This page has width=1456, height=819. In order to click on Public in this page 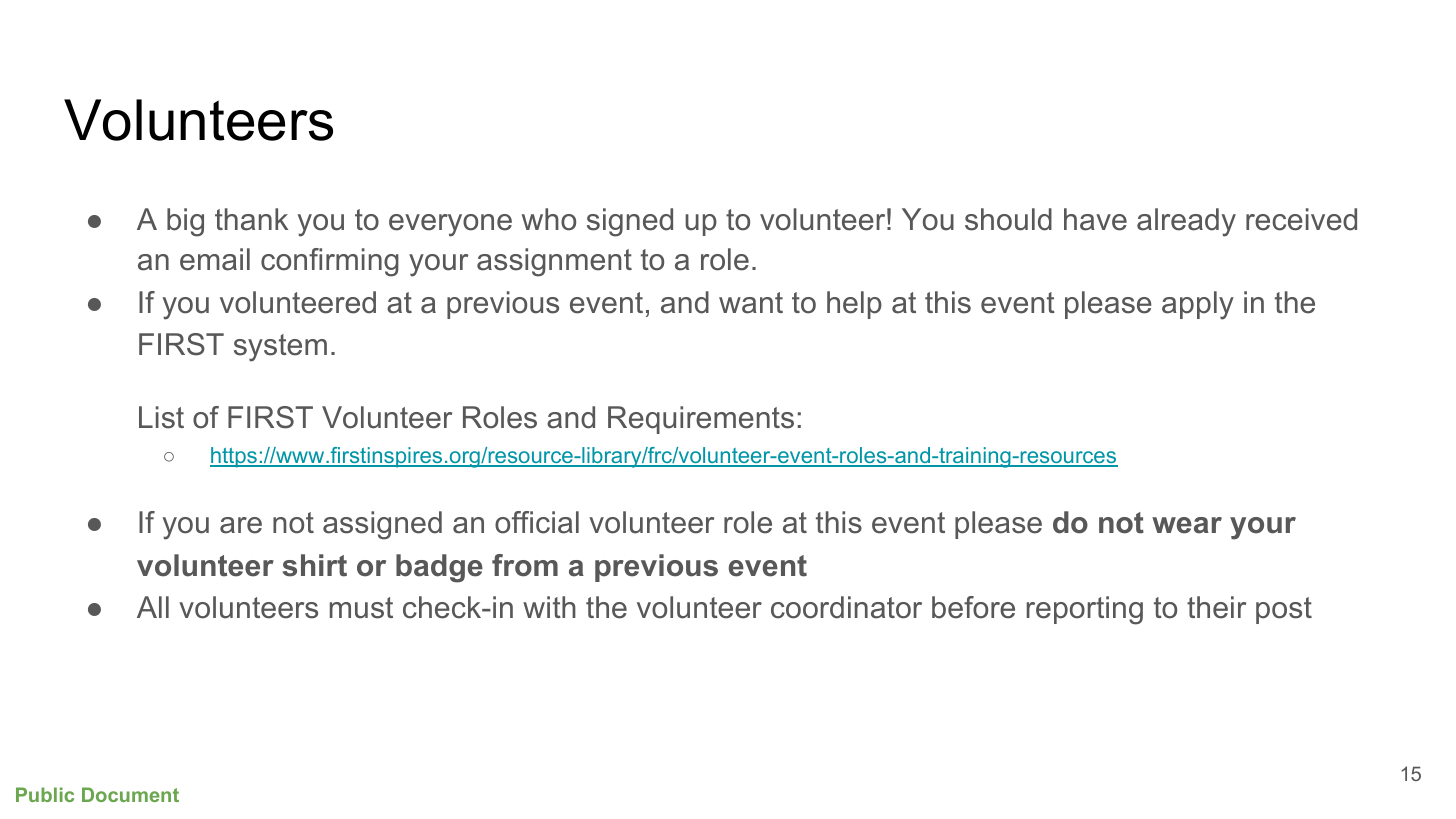, I will do `click(45, 794)`.
